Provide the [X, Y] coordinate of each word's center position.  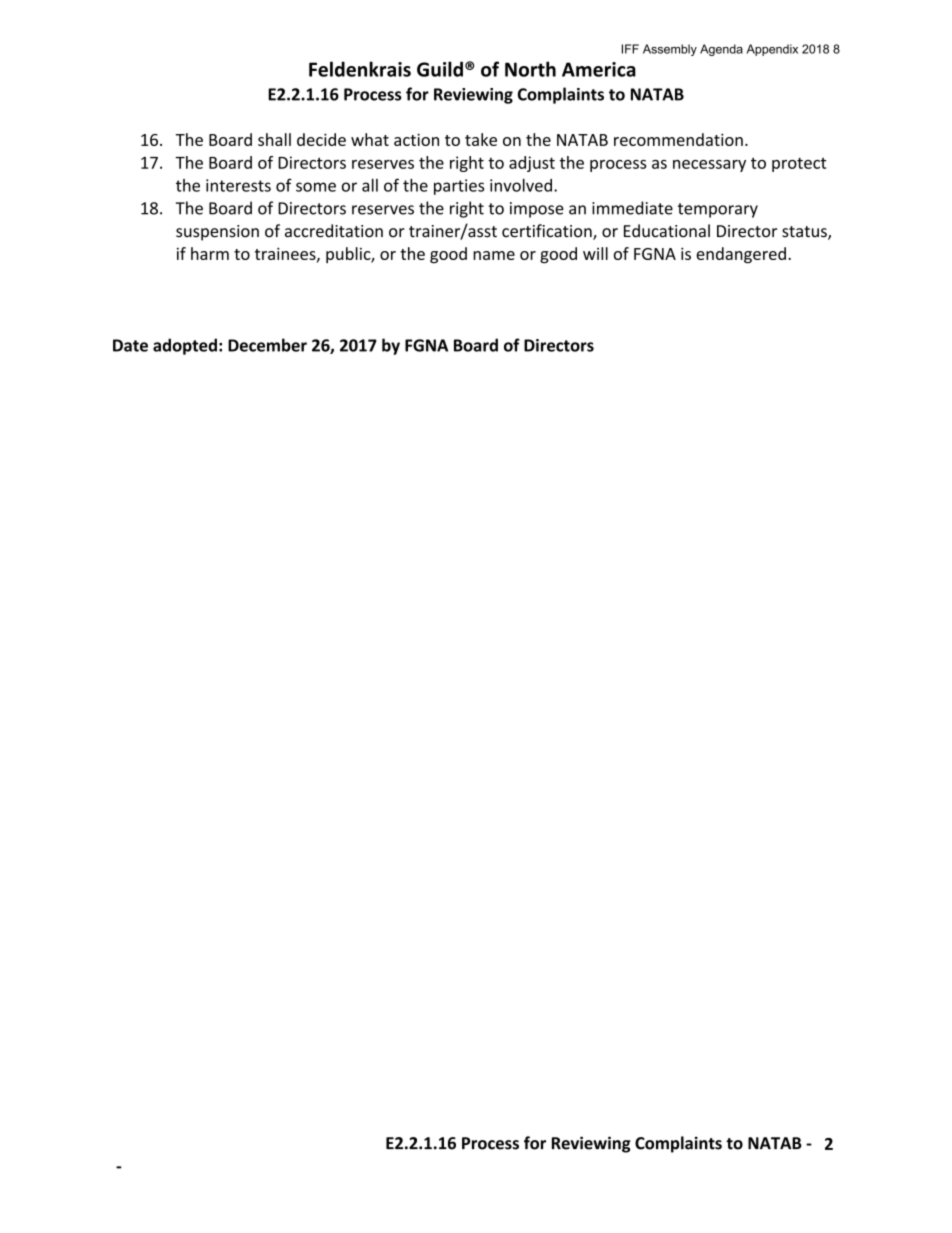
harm [210, 253]
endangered [741, 255]
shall [274, 139]
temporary [718, 210]
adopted [185, 346]
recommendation [678, 139]
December [267, 345]
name [494, 255]
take [481, 139]
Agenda [721, 50]
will [595, 253]
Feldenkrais [360, 69]
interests [238, 185]
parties [459, 187]
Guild [440, 69]
